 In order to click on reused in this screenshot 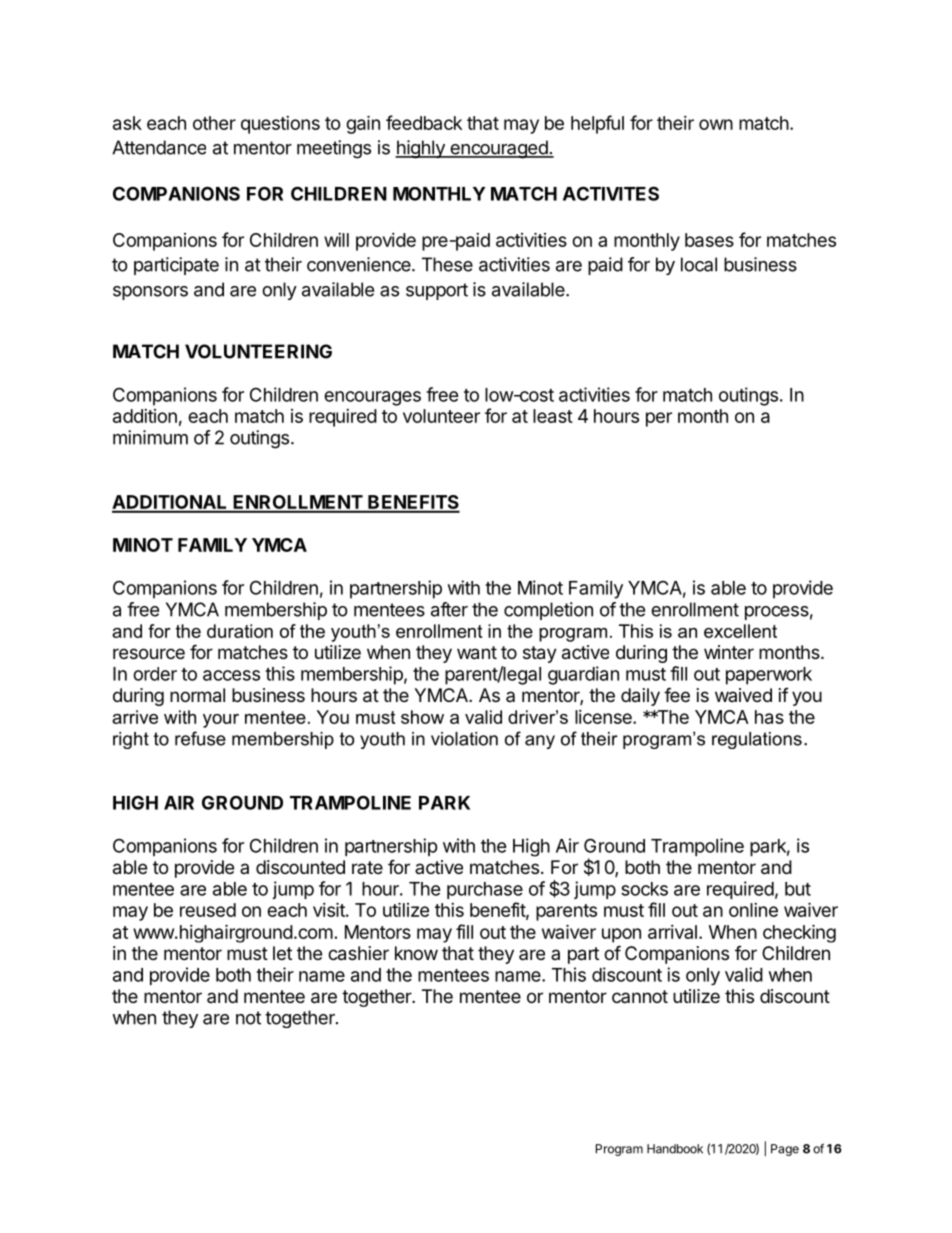, I will do `click(208, 910)`.
